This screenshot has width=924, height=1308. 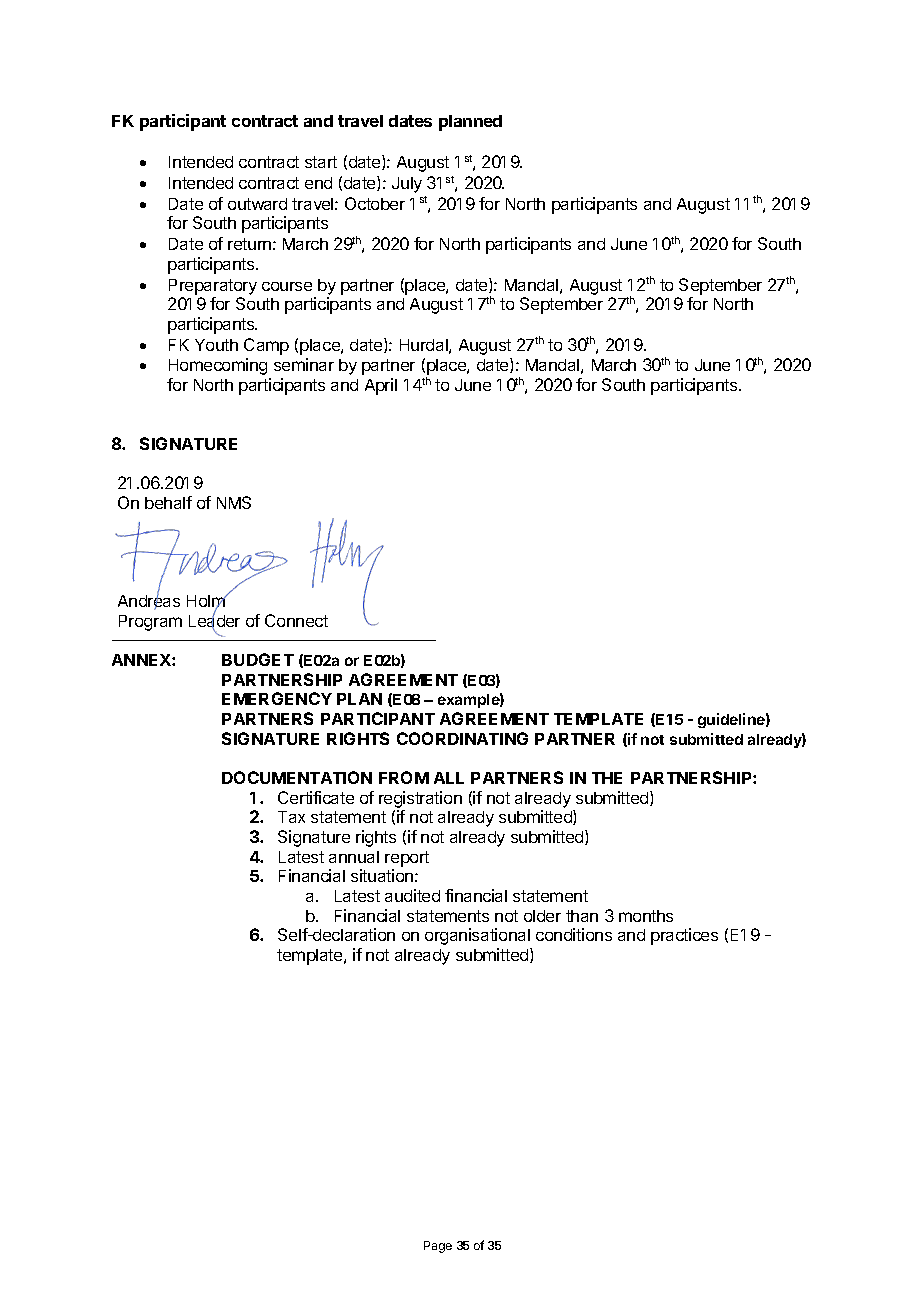 What do you see at coordinates (438, 1247) in the screenshot?
I see `Page` at bounding box center [438, 1247].
